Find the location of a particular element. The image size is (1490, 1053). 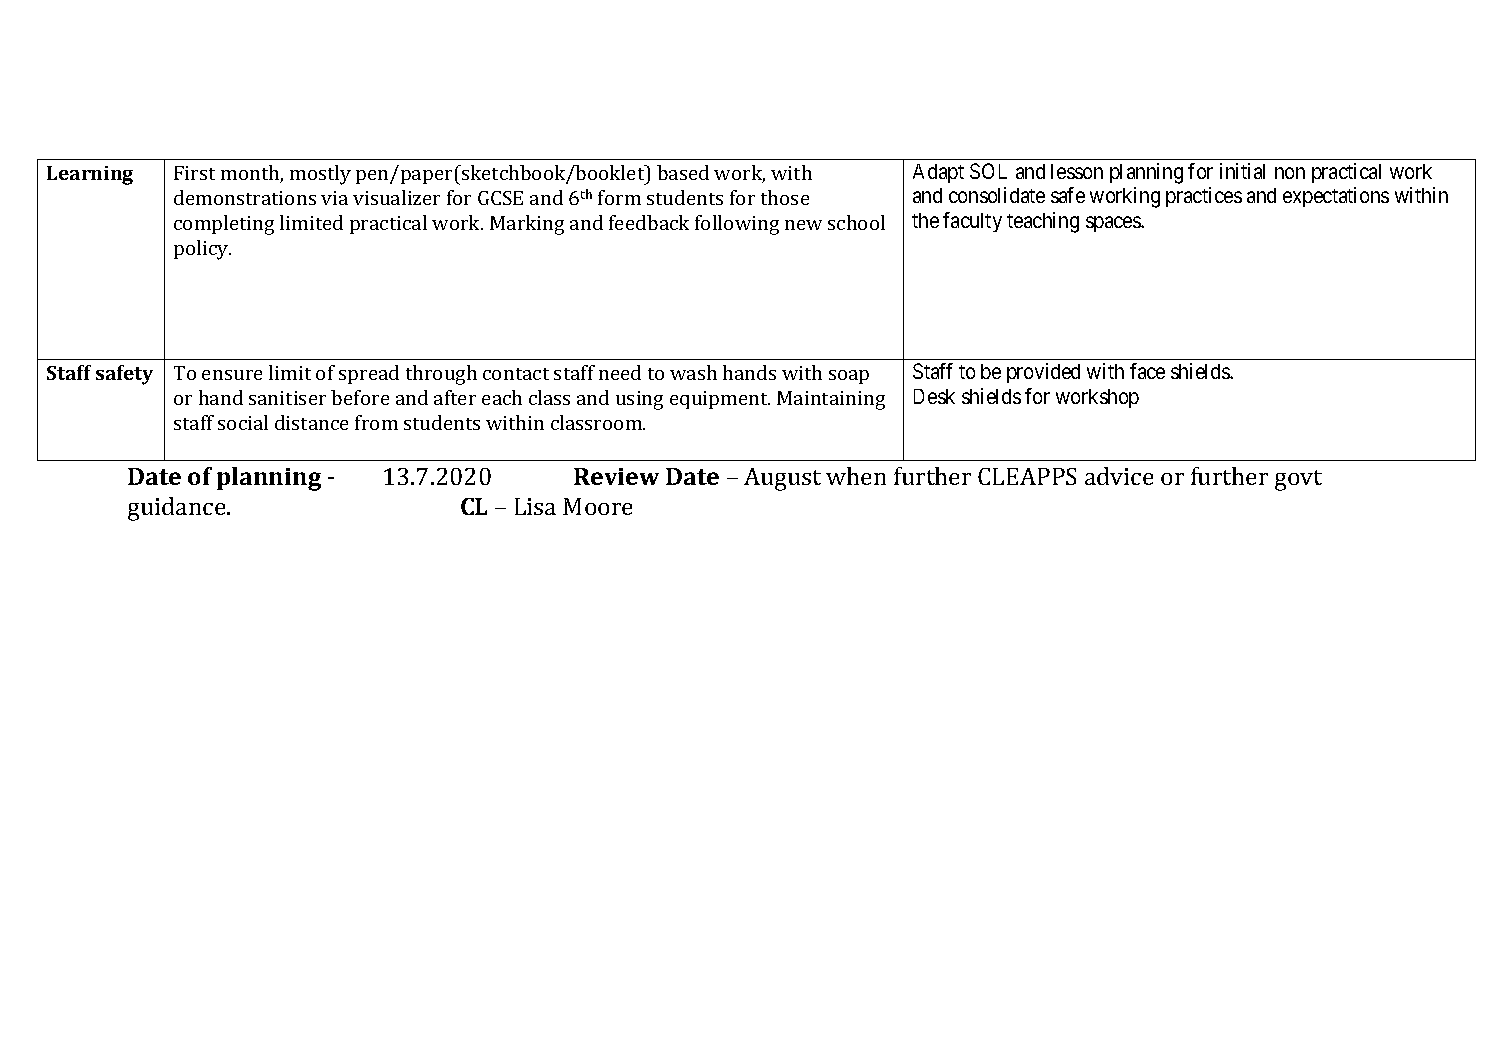

First is located at coordinates (194, 173).
